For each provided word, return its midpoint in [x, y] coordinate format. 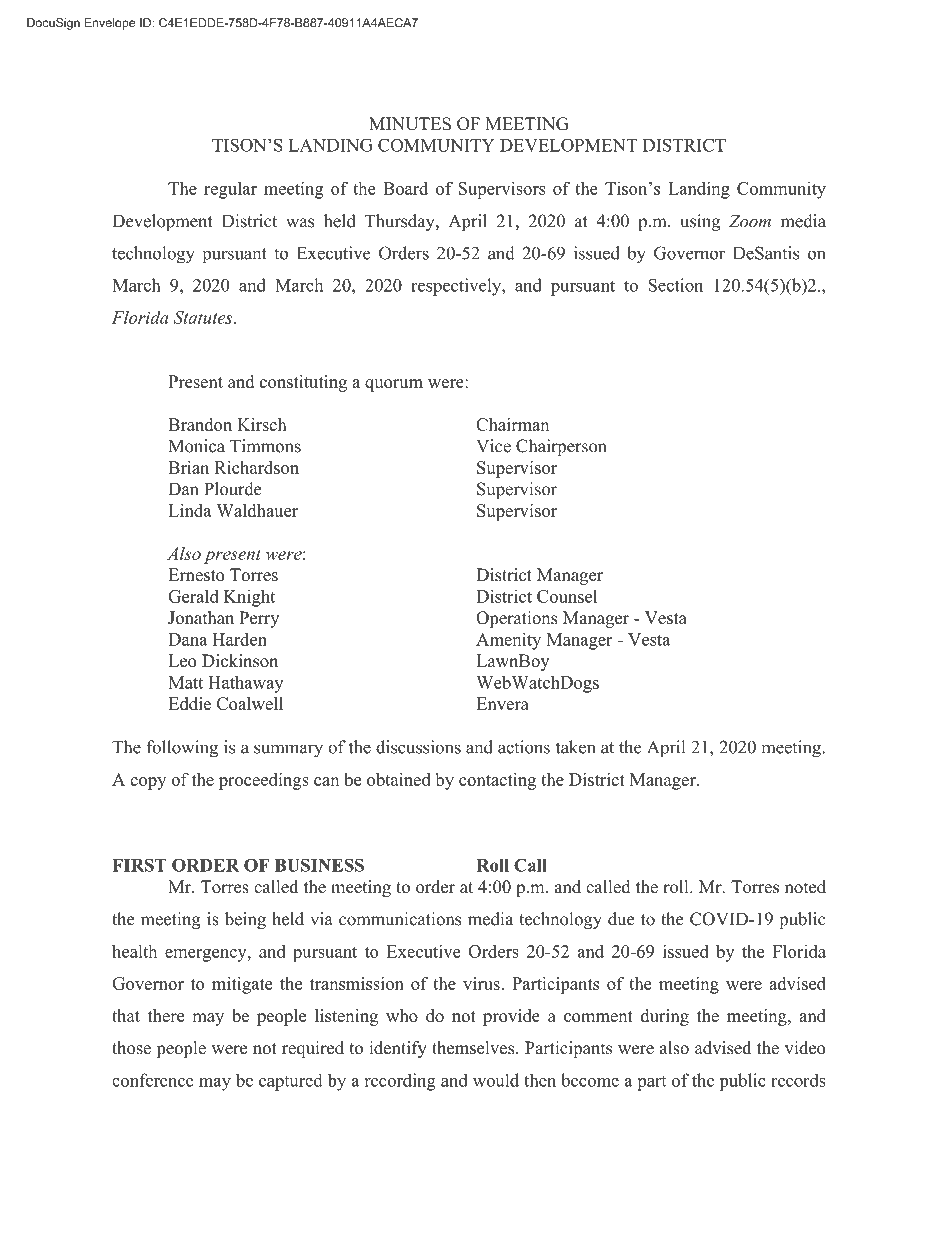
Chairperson [561, 447]
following [182, 749]
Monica [197, 446]
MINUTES [410, 124]
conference [153, 1080]
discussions [418, 747]
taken [575, 747]
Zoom [750, 221]
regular [230, 190]
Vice [493, 446]
